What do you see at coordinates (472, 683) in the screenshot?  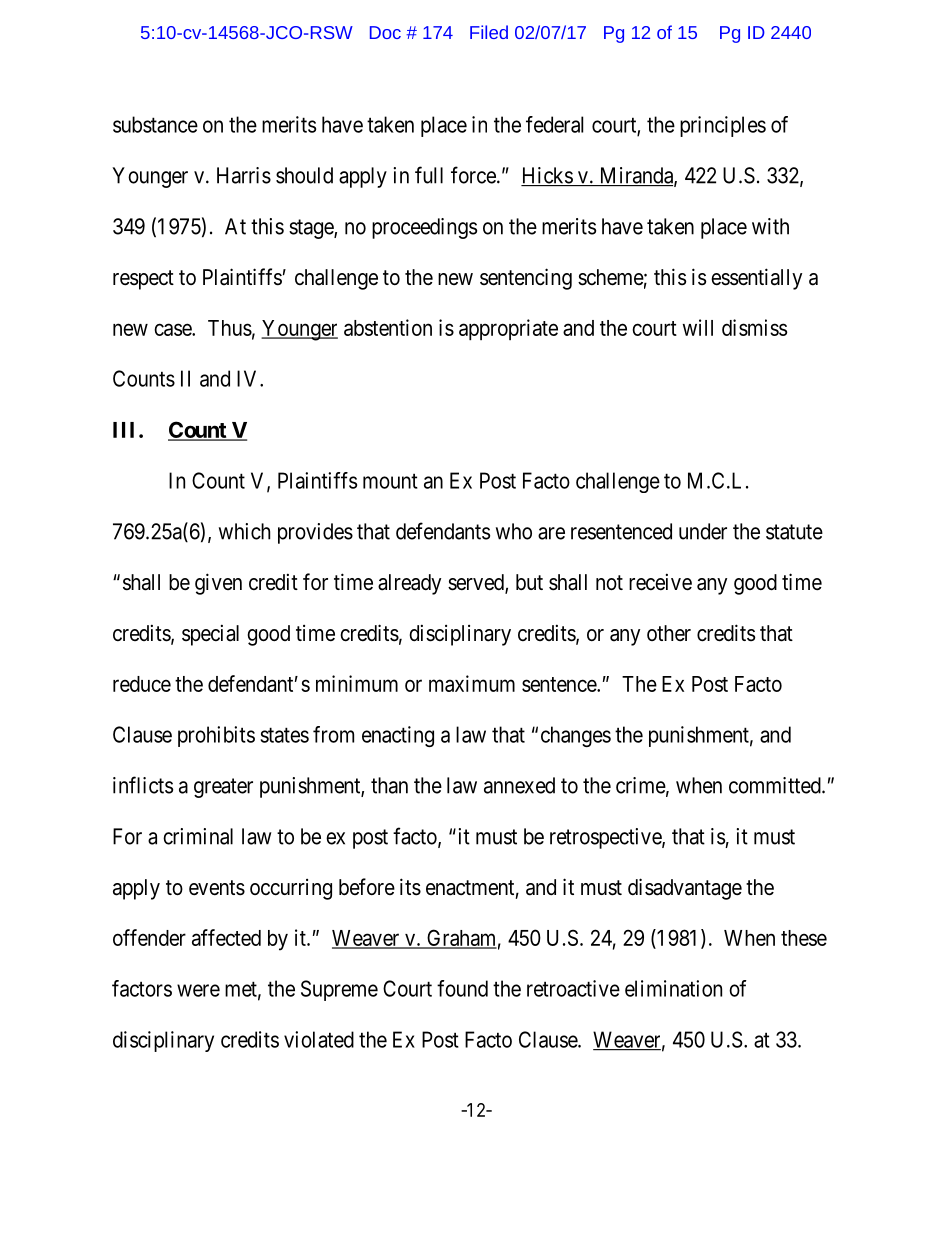 I see `maximum` at bounding box center [472, 683].
